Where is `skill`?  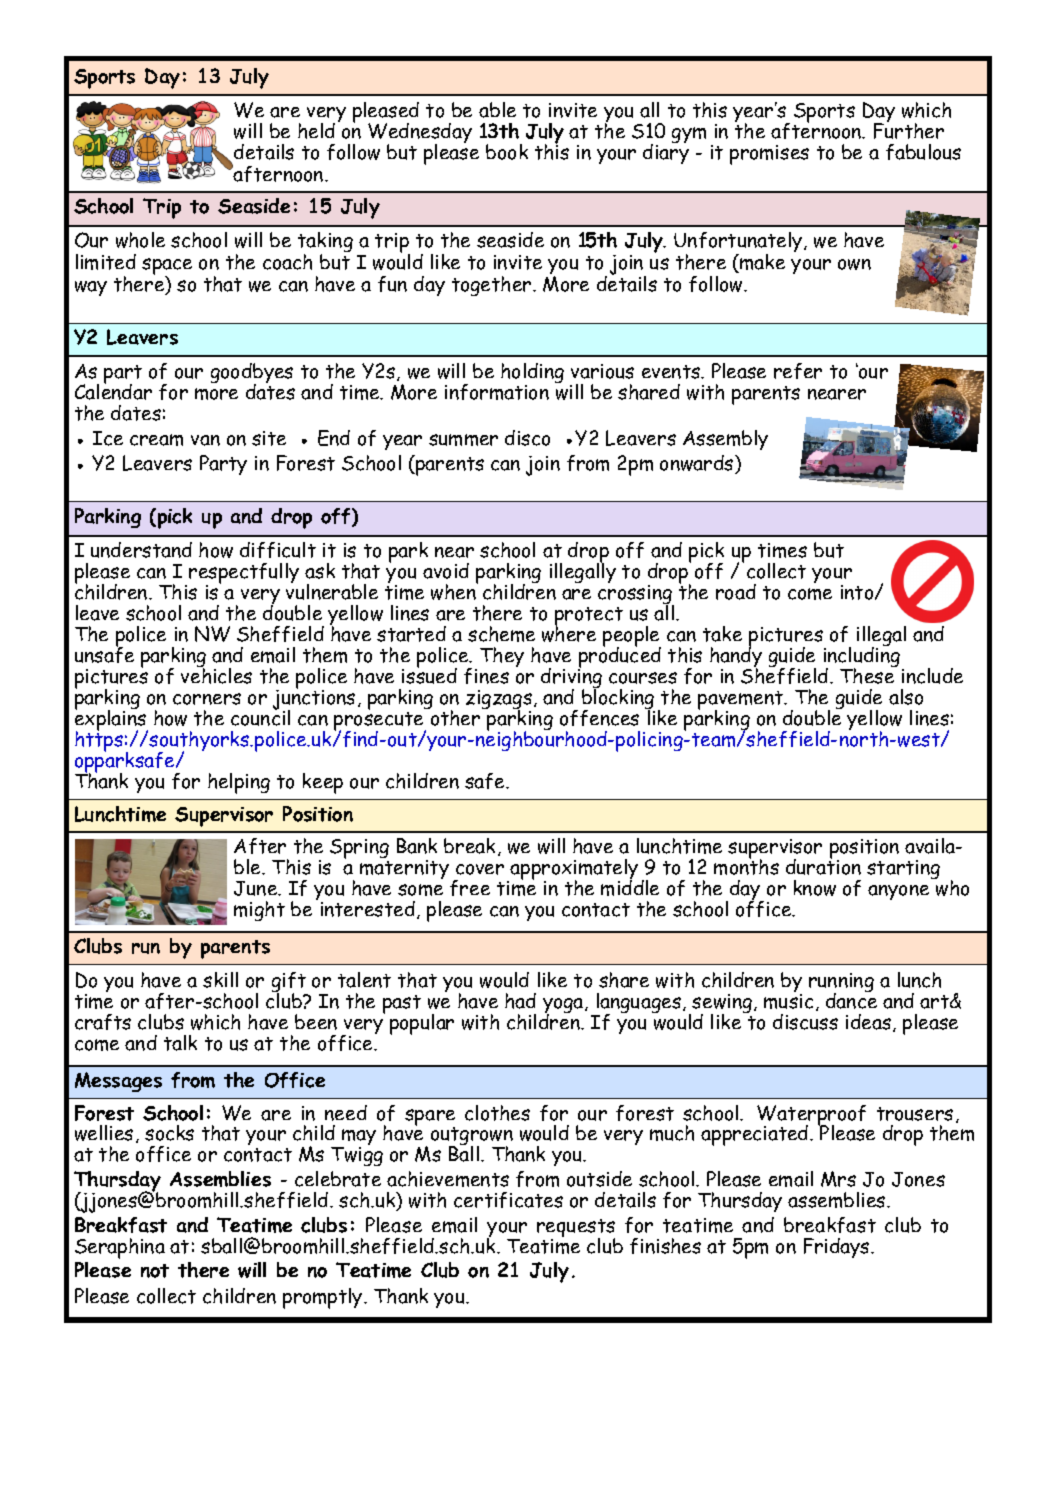
skill is located at coordinates (220, 980).
